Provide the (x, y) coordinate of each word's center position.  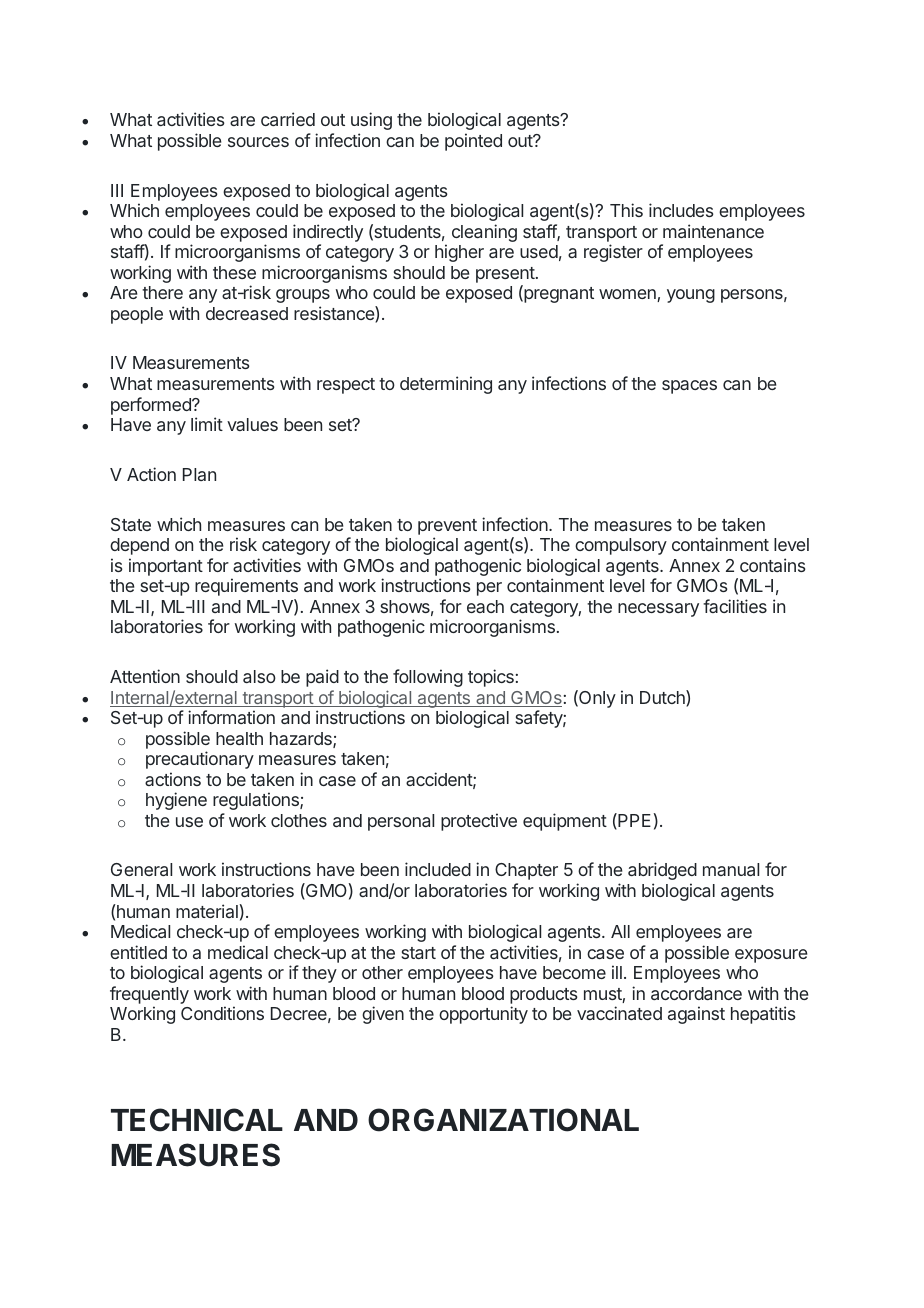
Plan (199, 474)
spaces (689, 387)
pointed (473, 142)
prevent (447, 527)
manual (731, 869)
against (696, 1015)
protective (479, 822)
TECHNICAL (197, 1120)
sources (258, 142)
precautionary (200, 760)
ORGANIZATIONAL (503, 1120)
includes (681, 210)
